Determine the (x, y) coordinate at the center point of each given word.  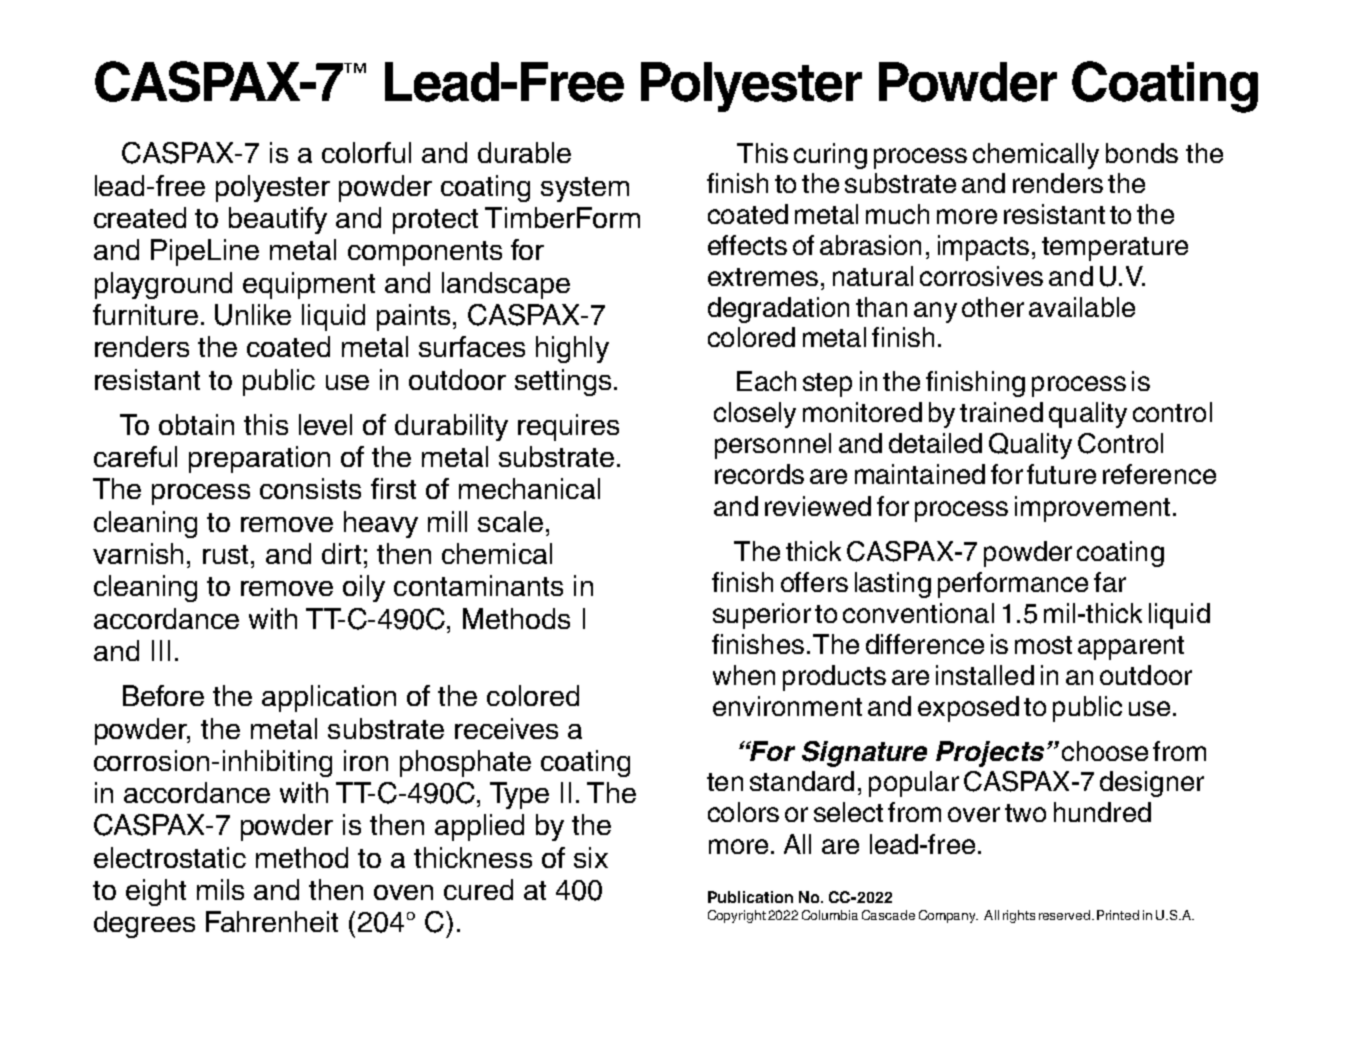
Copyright (737, 916)
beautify (278, 220)
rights (1019, 916)
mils (220, 889)
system (585, 189)
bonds (1142, 153)
